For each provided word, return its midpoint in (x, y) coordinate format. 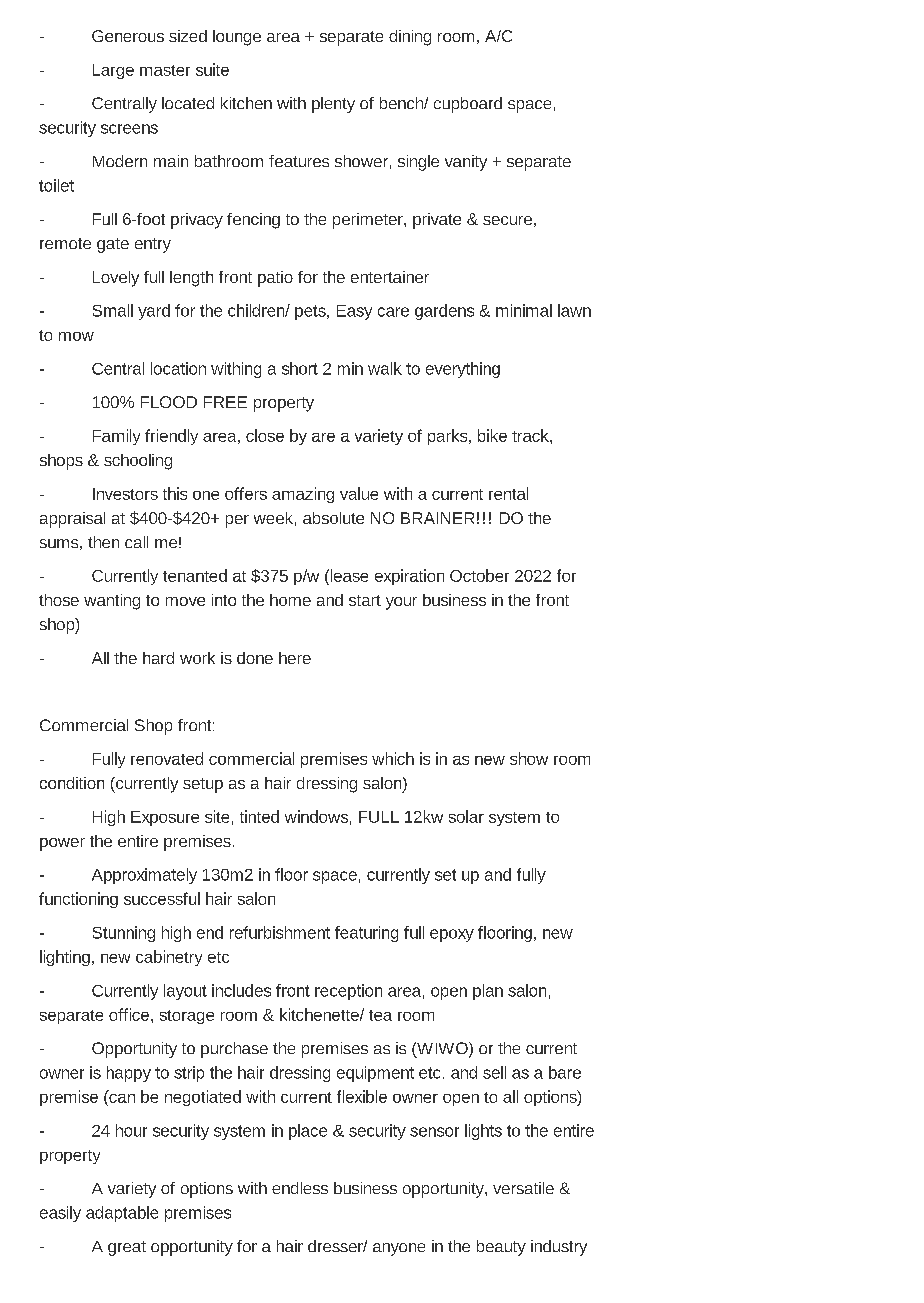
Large (113, 71)
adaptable (122, 1214)
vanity (466, 163)
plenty (333, 105)
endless (300, 1188)
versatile (523, 1188)
